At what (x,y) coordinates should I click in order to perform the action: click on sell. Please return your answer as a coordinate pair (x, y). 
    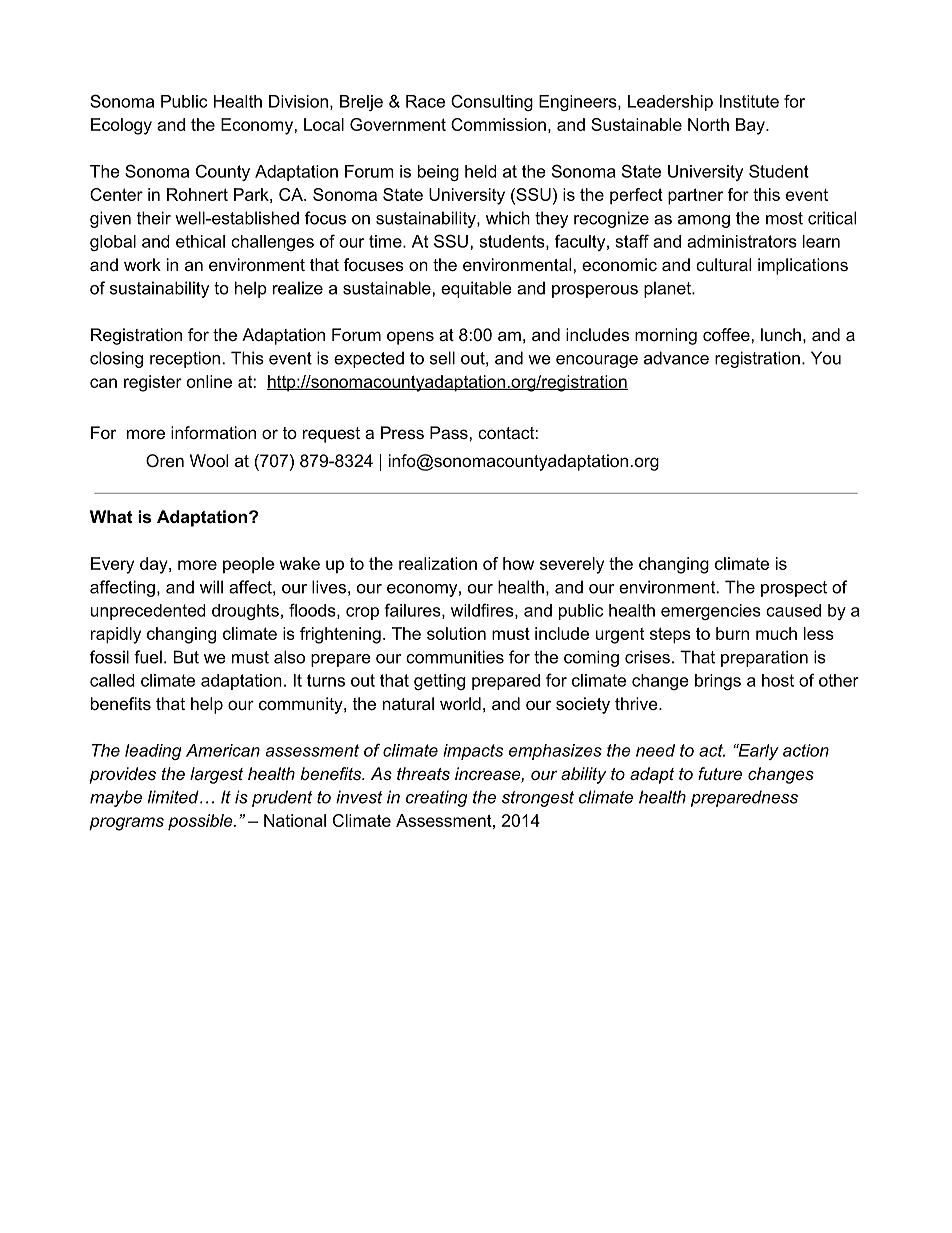
    Looking at the image, I should click on (442, 358).
